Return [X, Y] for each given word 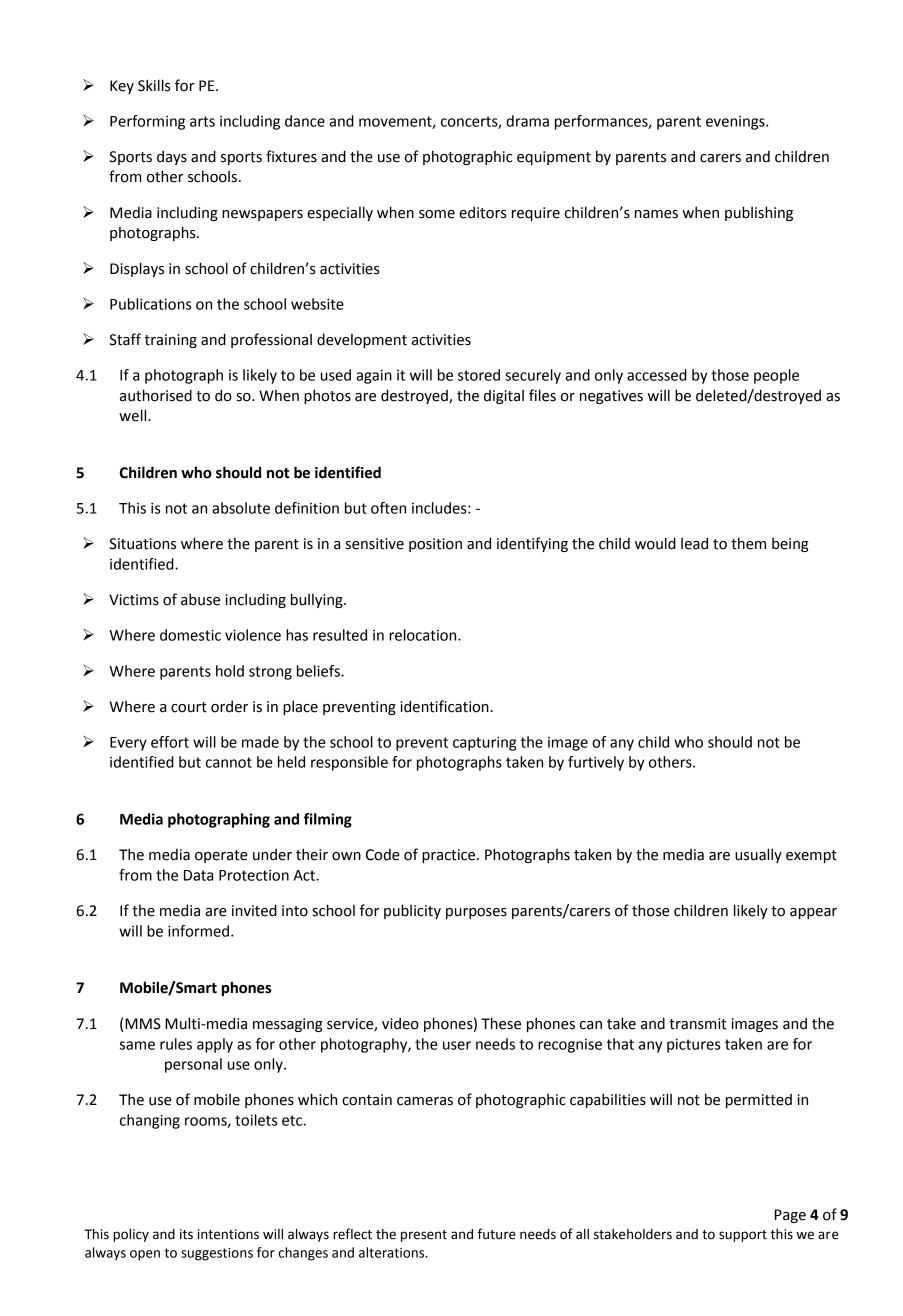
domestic [190, 635]
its [186, 1234]
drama [527, 121]
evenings [736, 123]
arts [202, 121]
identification [446, 706]
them [748, 543]
